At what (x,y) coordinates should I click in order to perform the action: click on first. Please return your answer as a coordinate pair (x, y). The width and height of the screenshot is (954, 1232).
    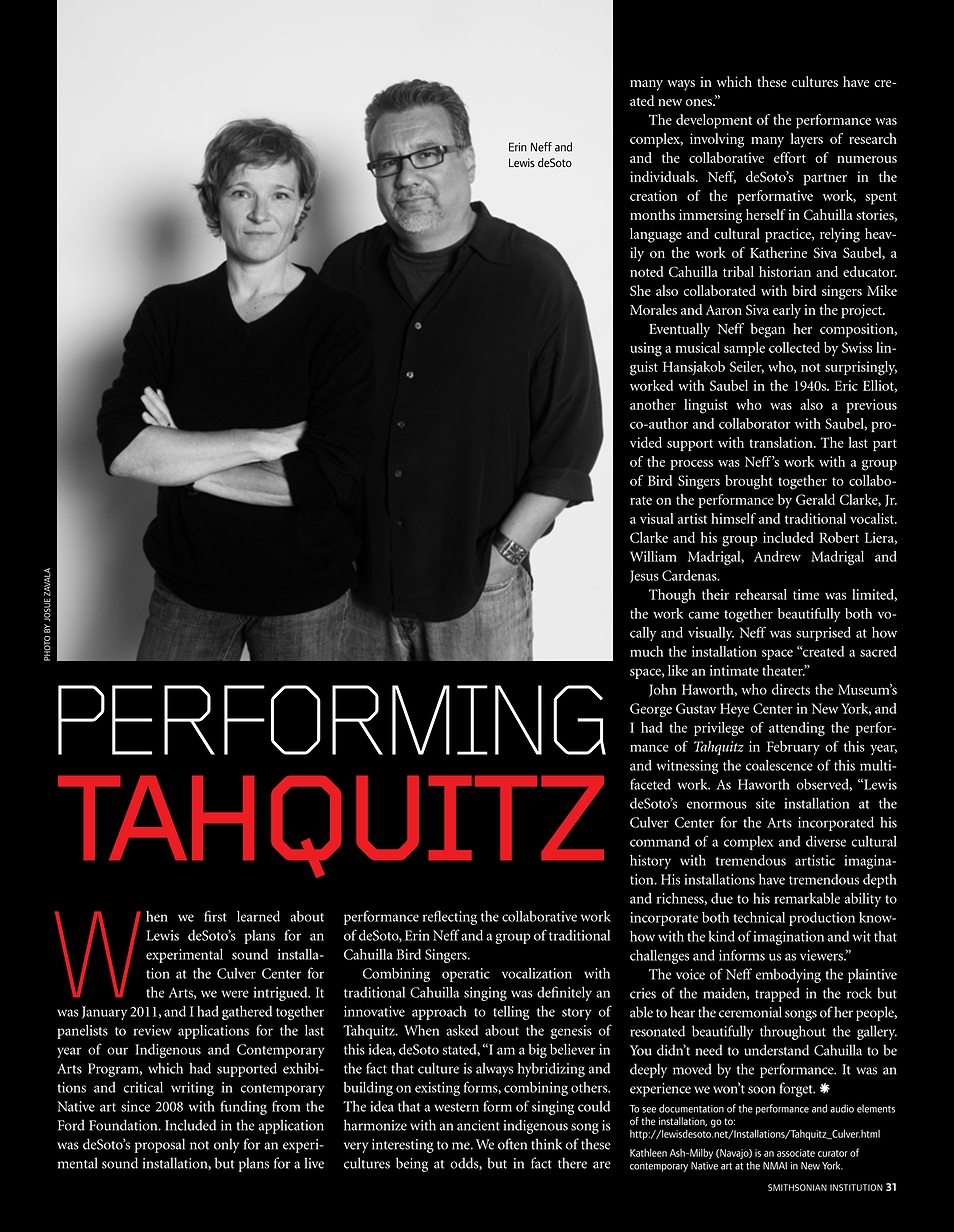
    Looking at the image, I should click on (215, 916).
